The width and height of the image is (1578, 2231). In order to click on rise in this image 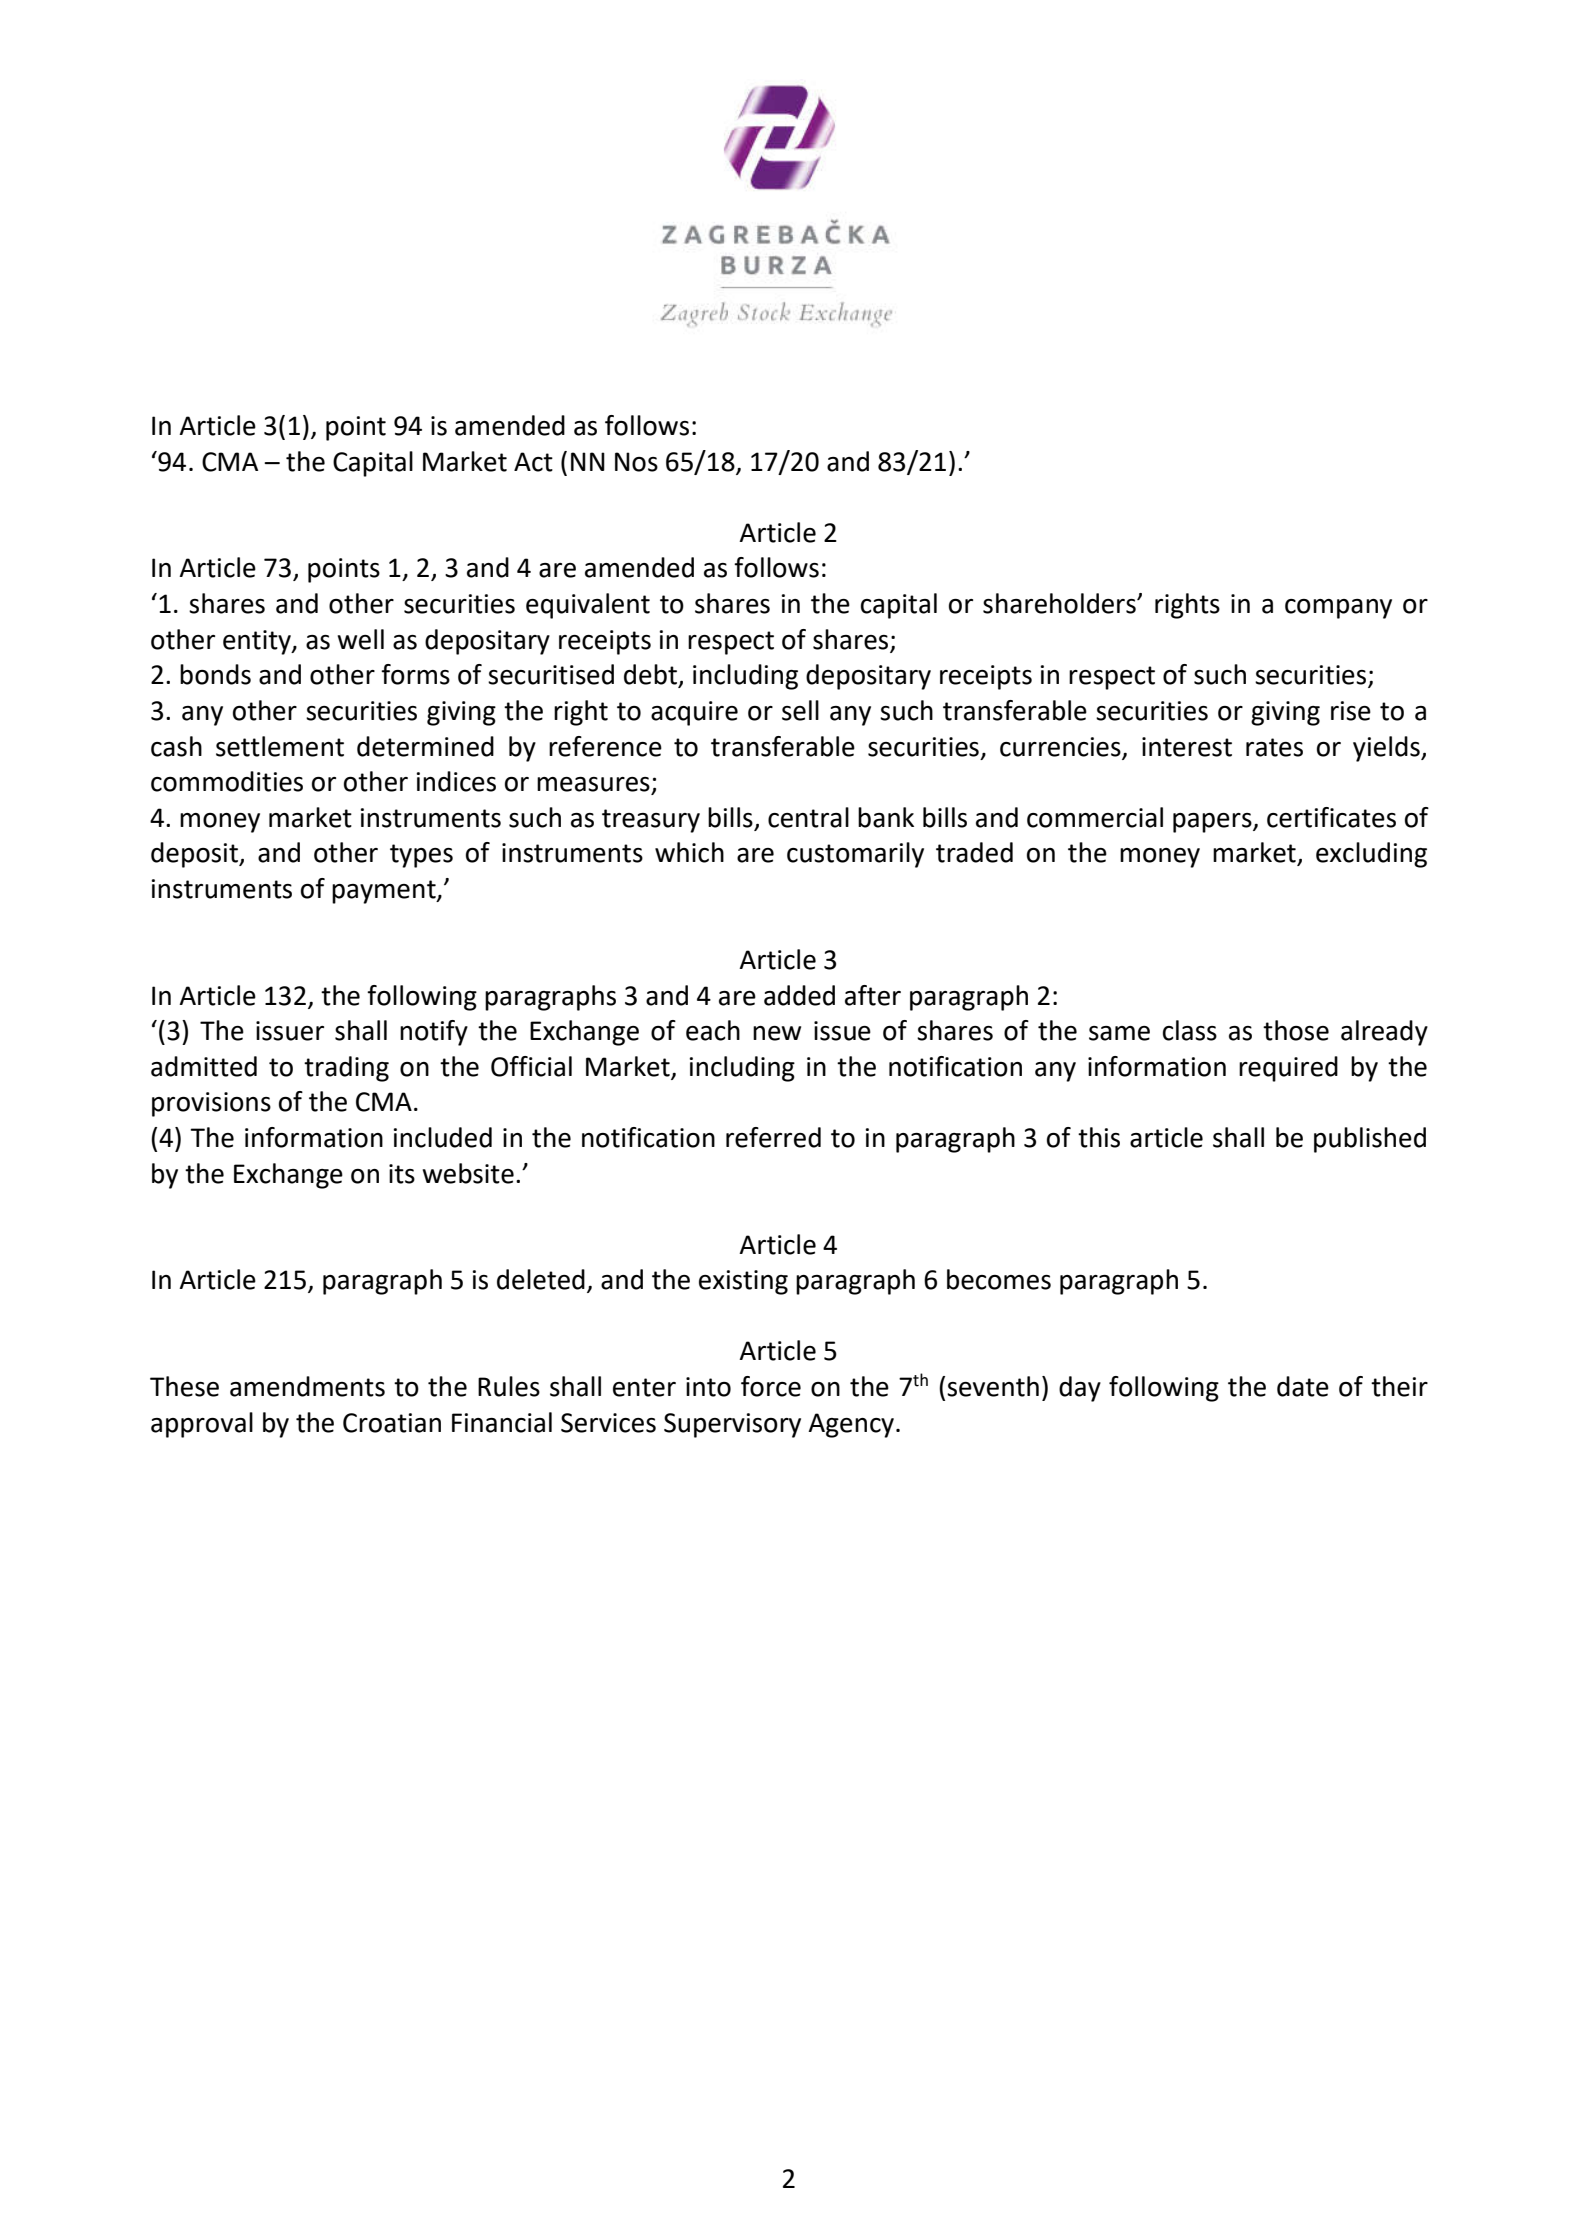, I will do `click(1351, 711)`.
